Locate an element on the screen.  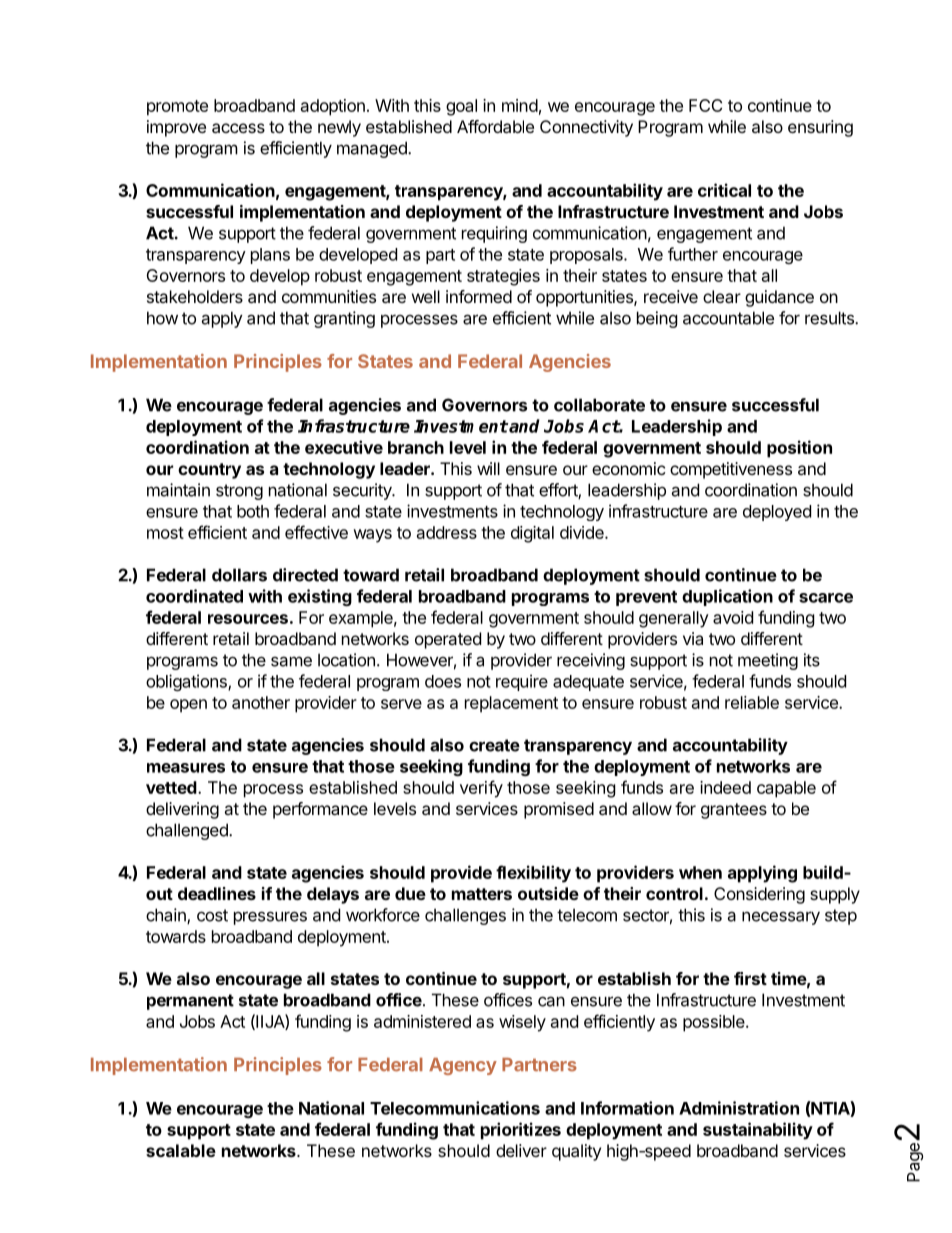
scalable is located at coordinates (181, 1150).
